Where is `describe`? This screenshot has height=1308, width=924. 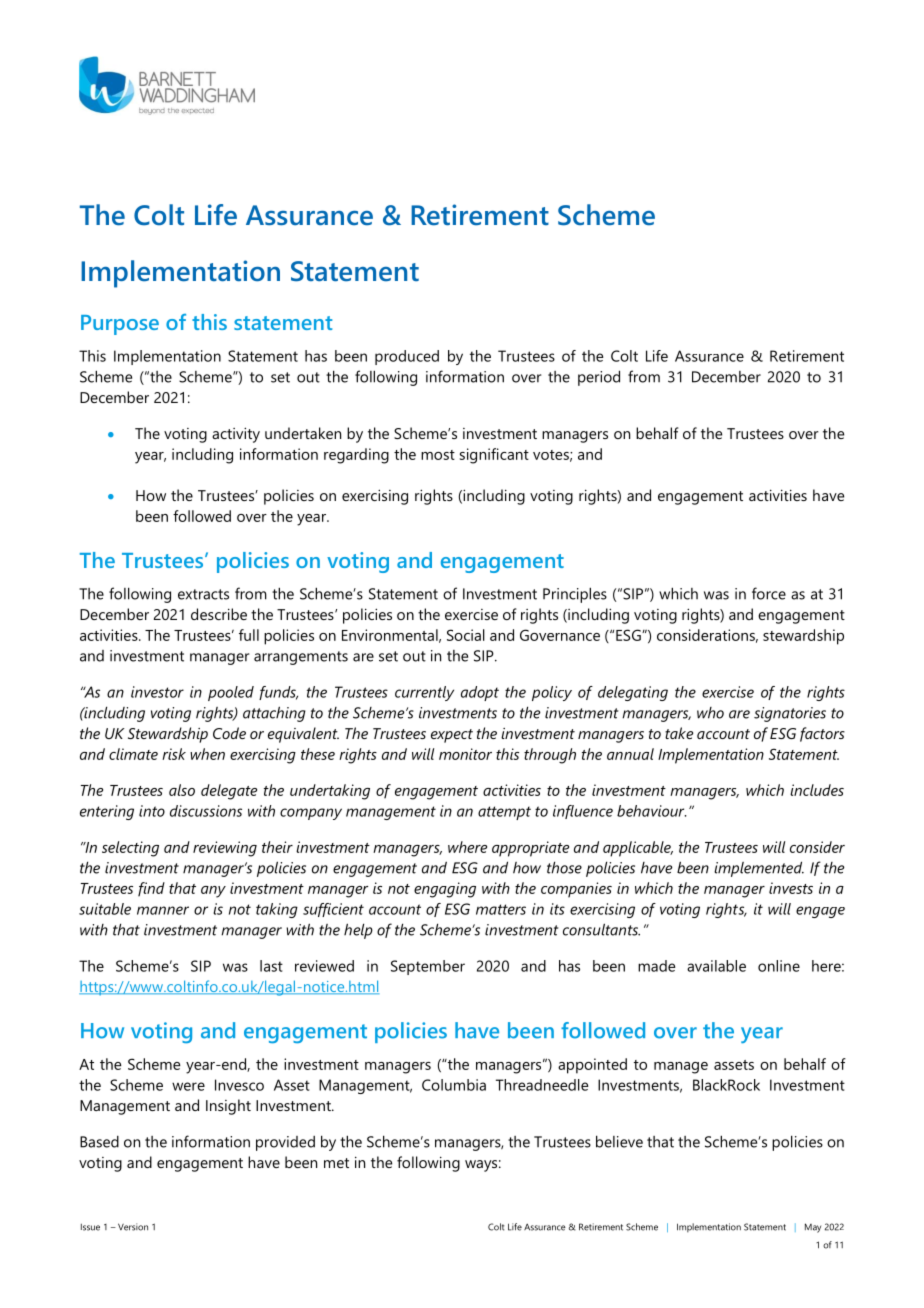 describe is located at coordinates (219, 614).
